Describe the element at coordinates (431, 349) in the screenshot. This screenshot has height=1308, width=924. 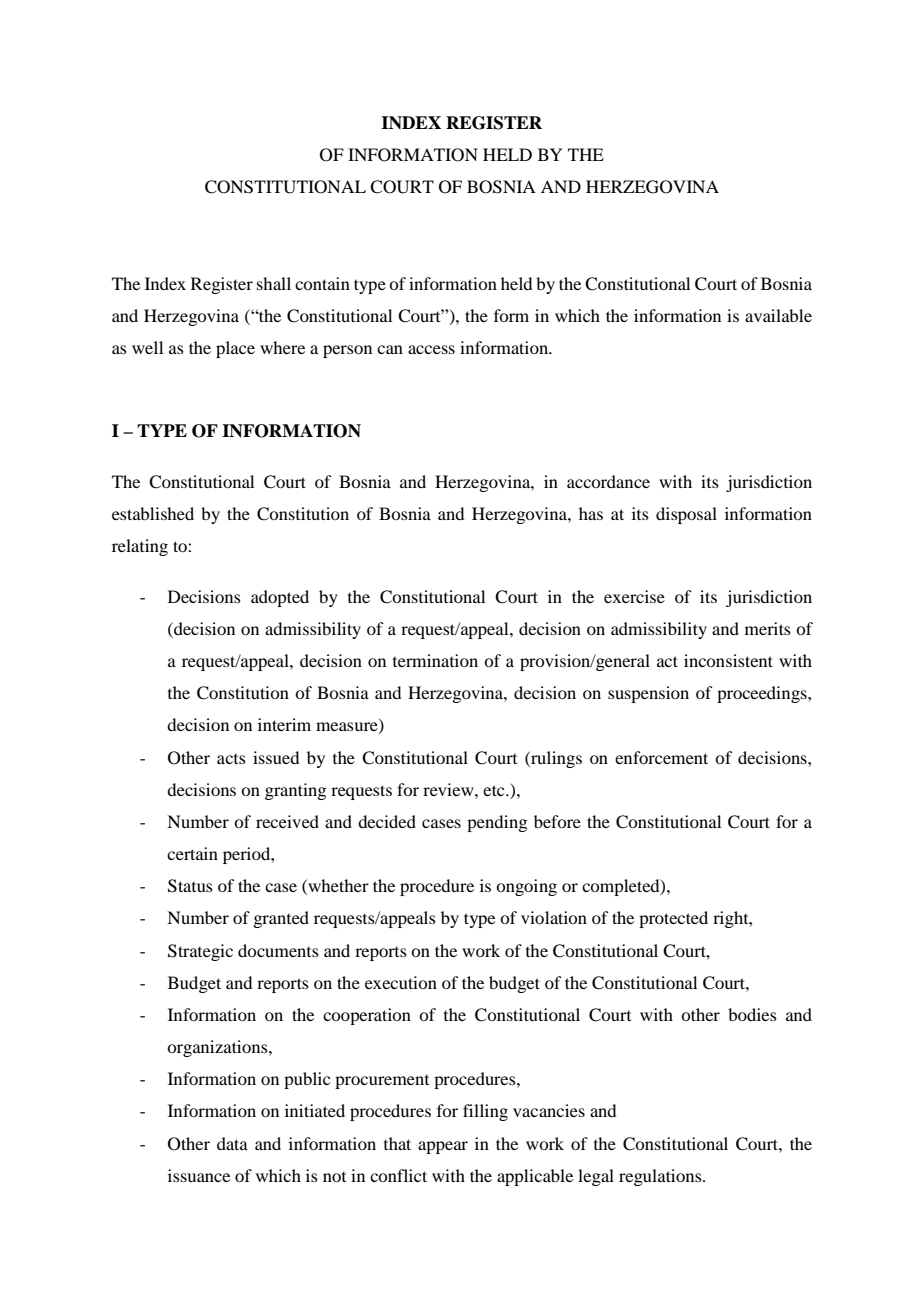
I see `access` at that location.
